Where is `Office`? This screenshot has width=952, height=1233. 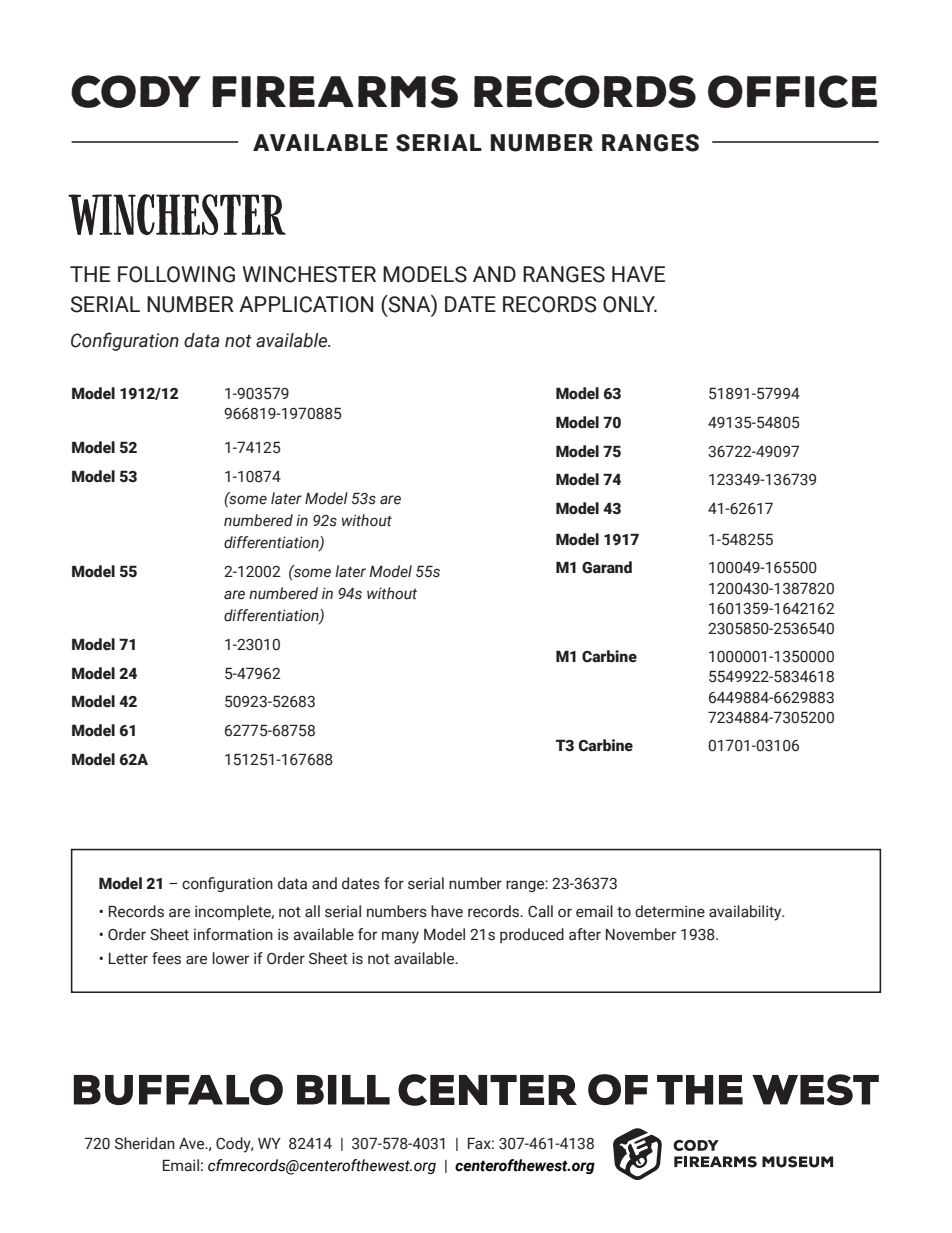 Office is located at coordinates (792, 91).
